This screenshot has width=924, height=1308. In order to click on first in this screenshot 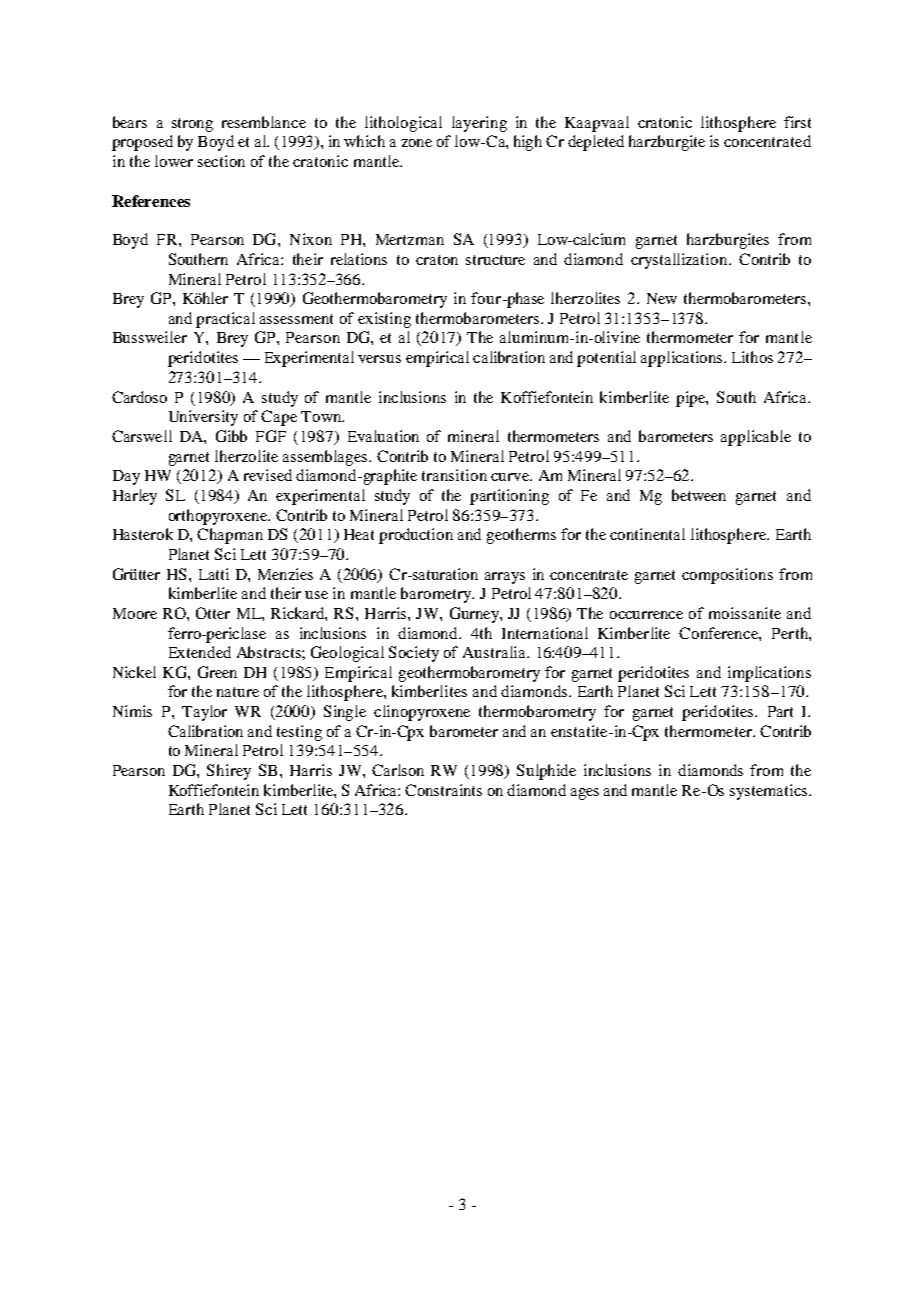, I will do `click(797, 122)`.
